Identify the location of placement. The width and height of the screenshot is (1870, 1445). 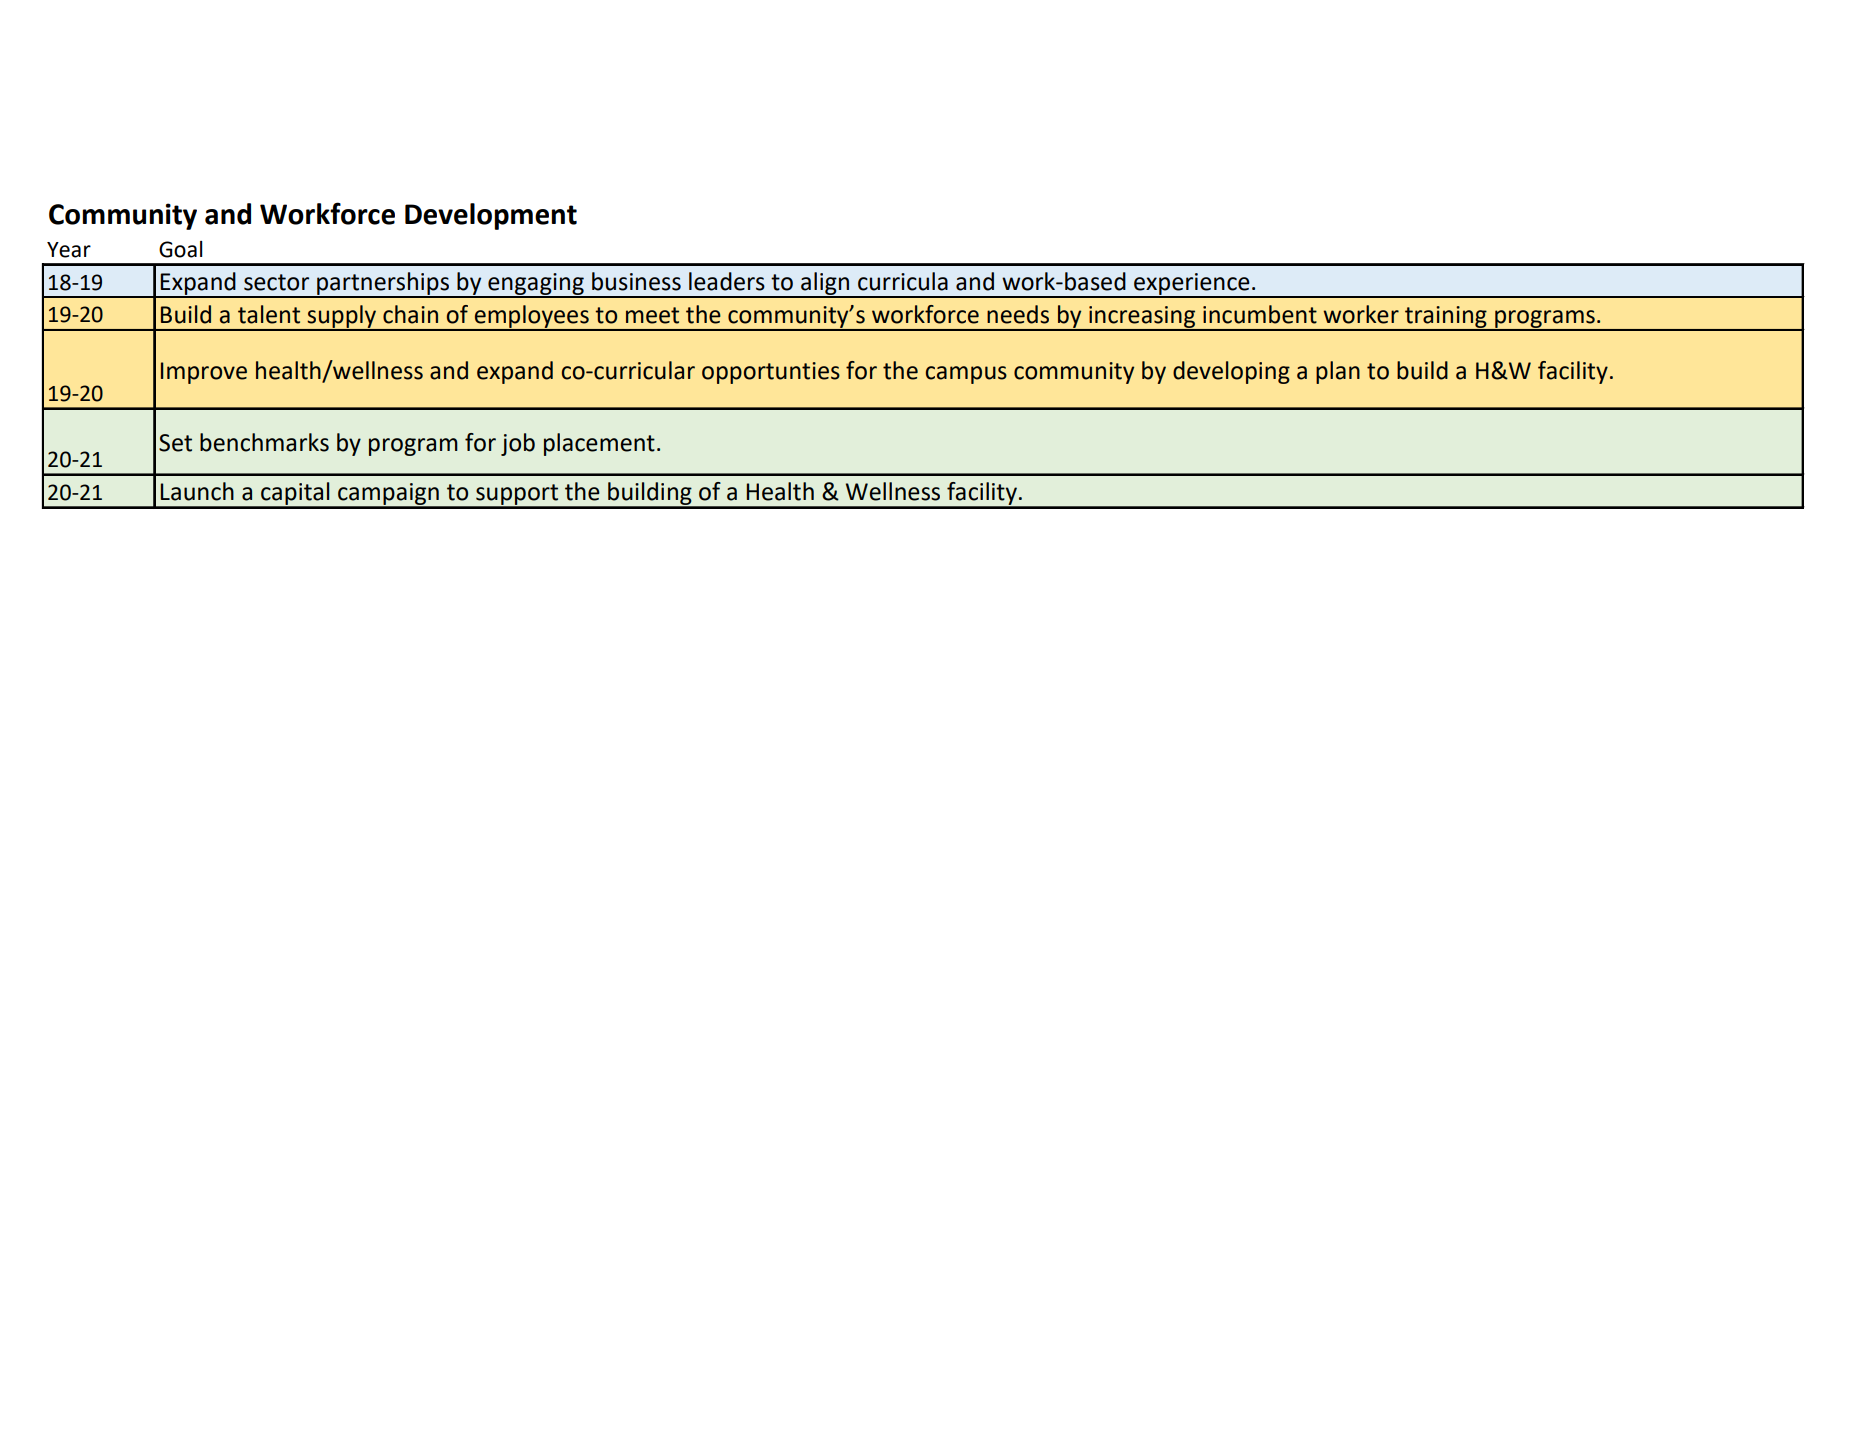
(599, 444).
